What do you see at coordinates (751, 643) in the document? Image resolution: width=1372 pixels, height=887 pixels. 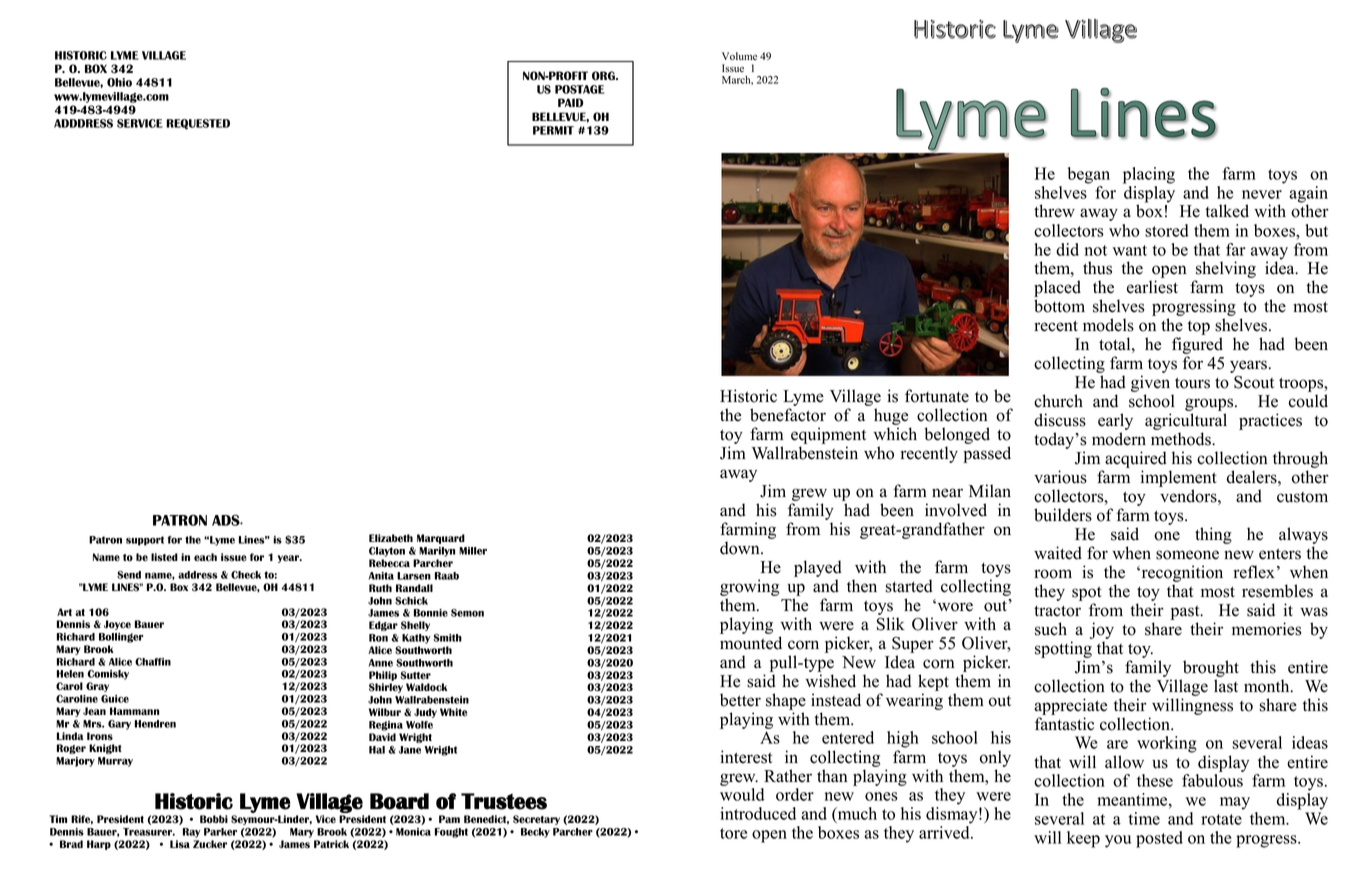 I see `mounted` at bounding box center [751, 643].
